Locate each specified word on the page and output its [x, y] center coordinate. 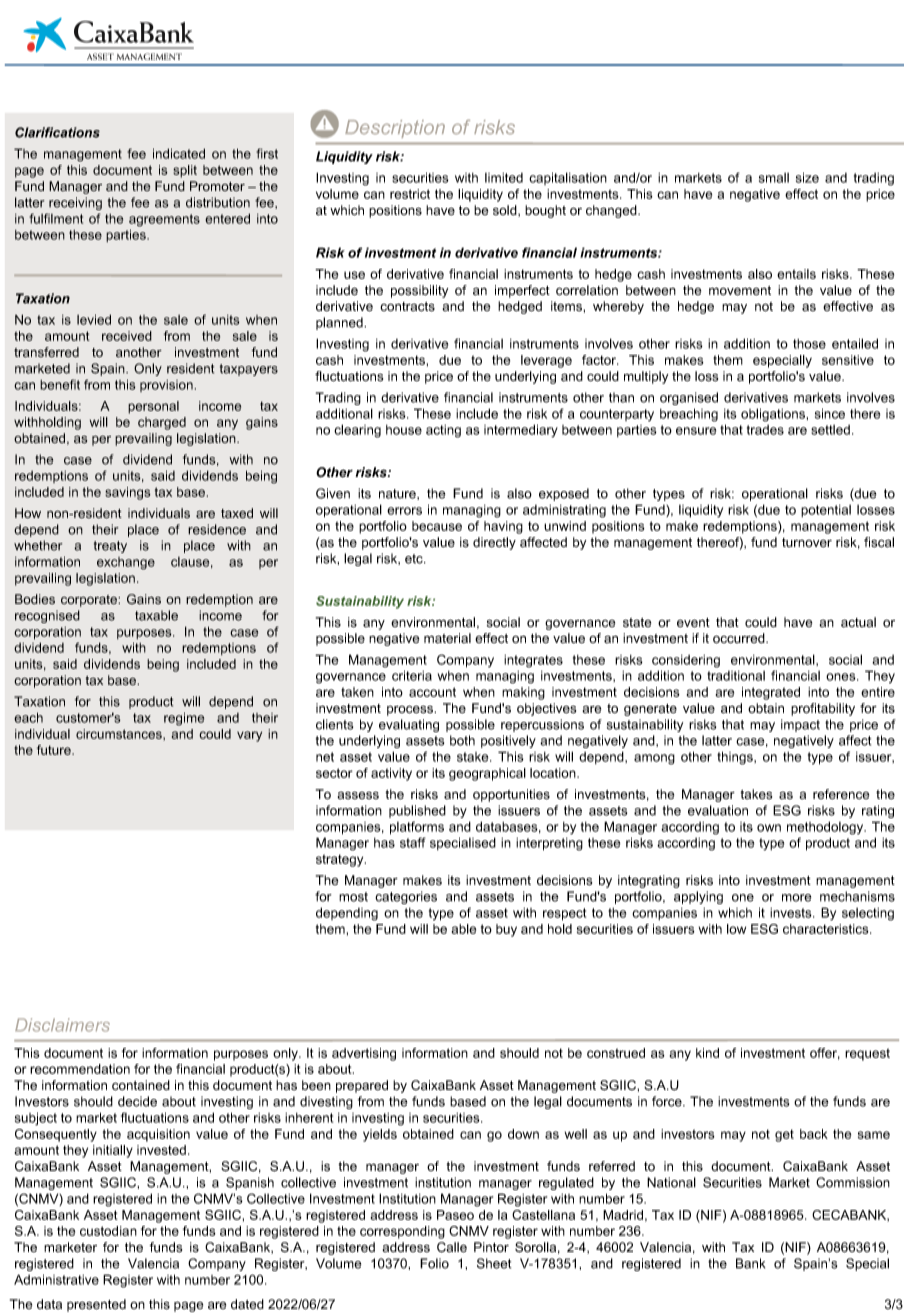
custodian [108, 1231]
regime [184, 719]
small [774, 178]
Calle [452, 1247]
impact [800, 725]
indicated [179, 153]
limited [504, 178]
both [462, 740]
